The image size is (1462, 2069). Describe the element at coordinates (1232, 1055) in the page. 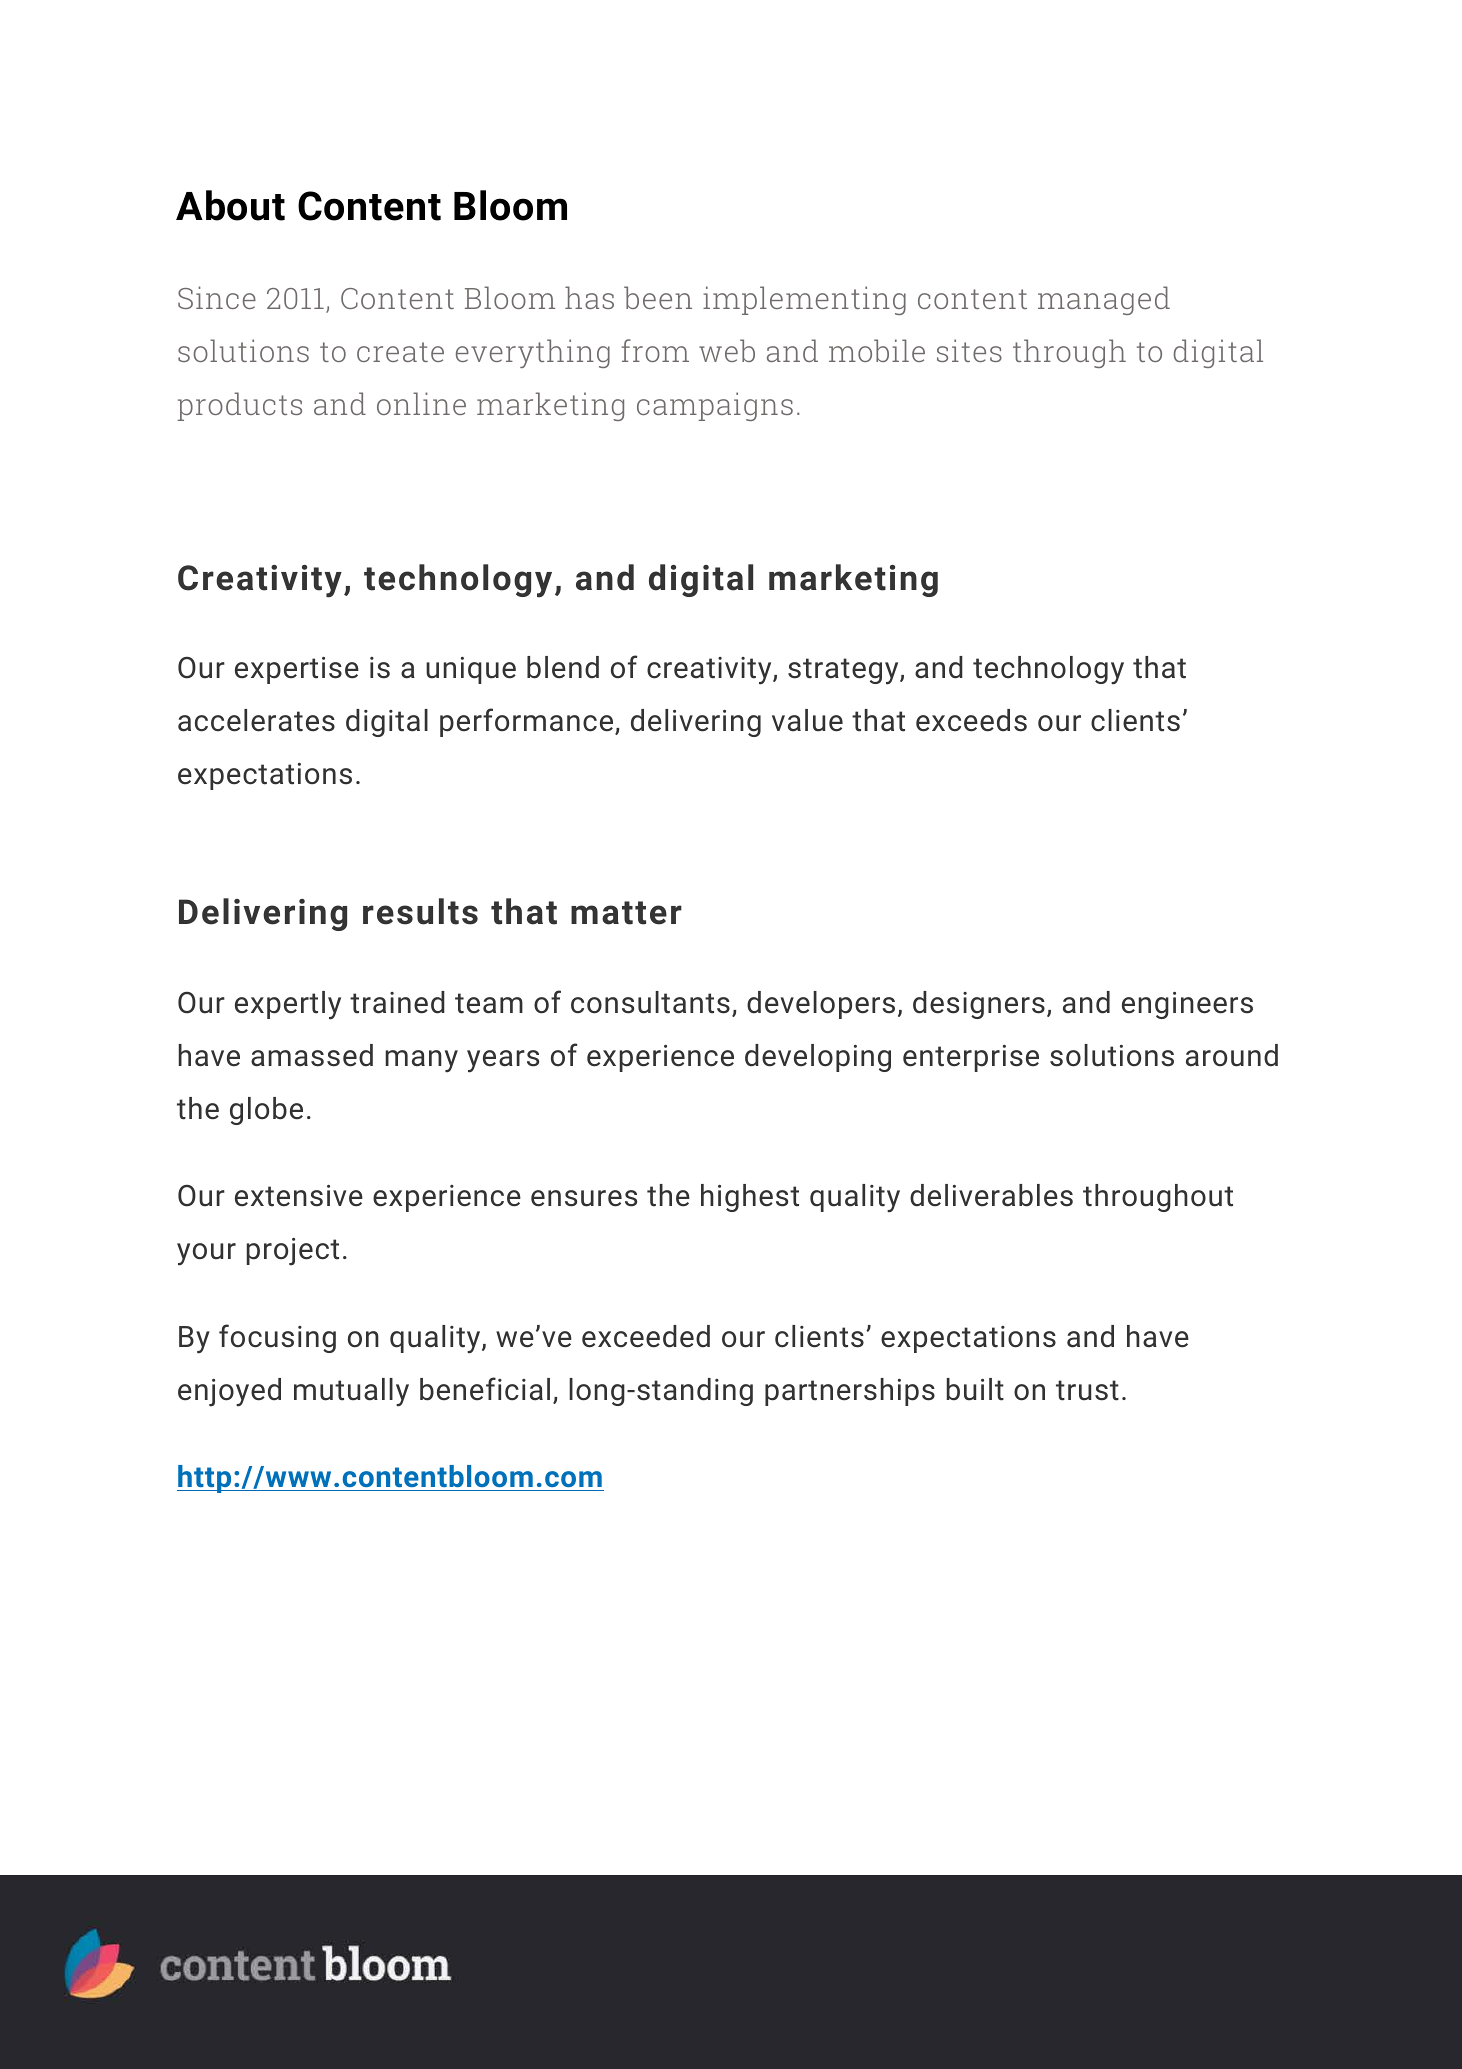

I see `around` at that location.
